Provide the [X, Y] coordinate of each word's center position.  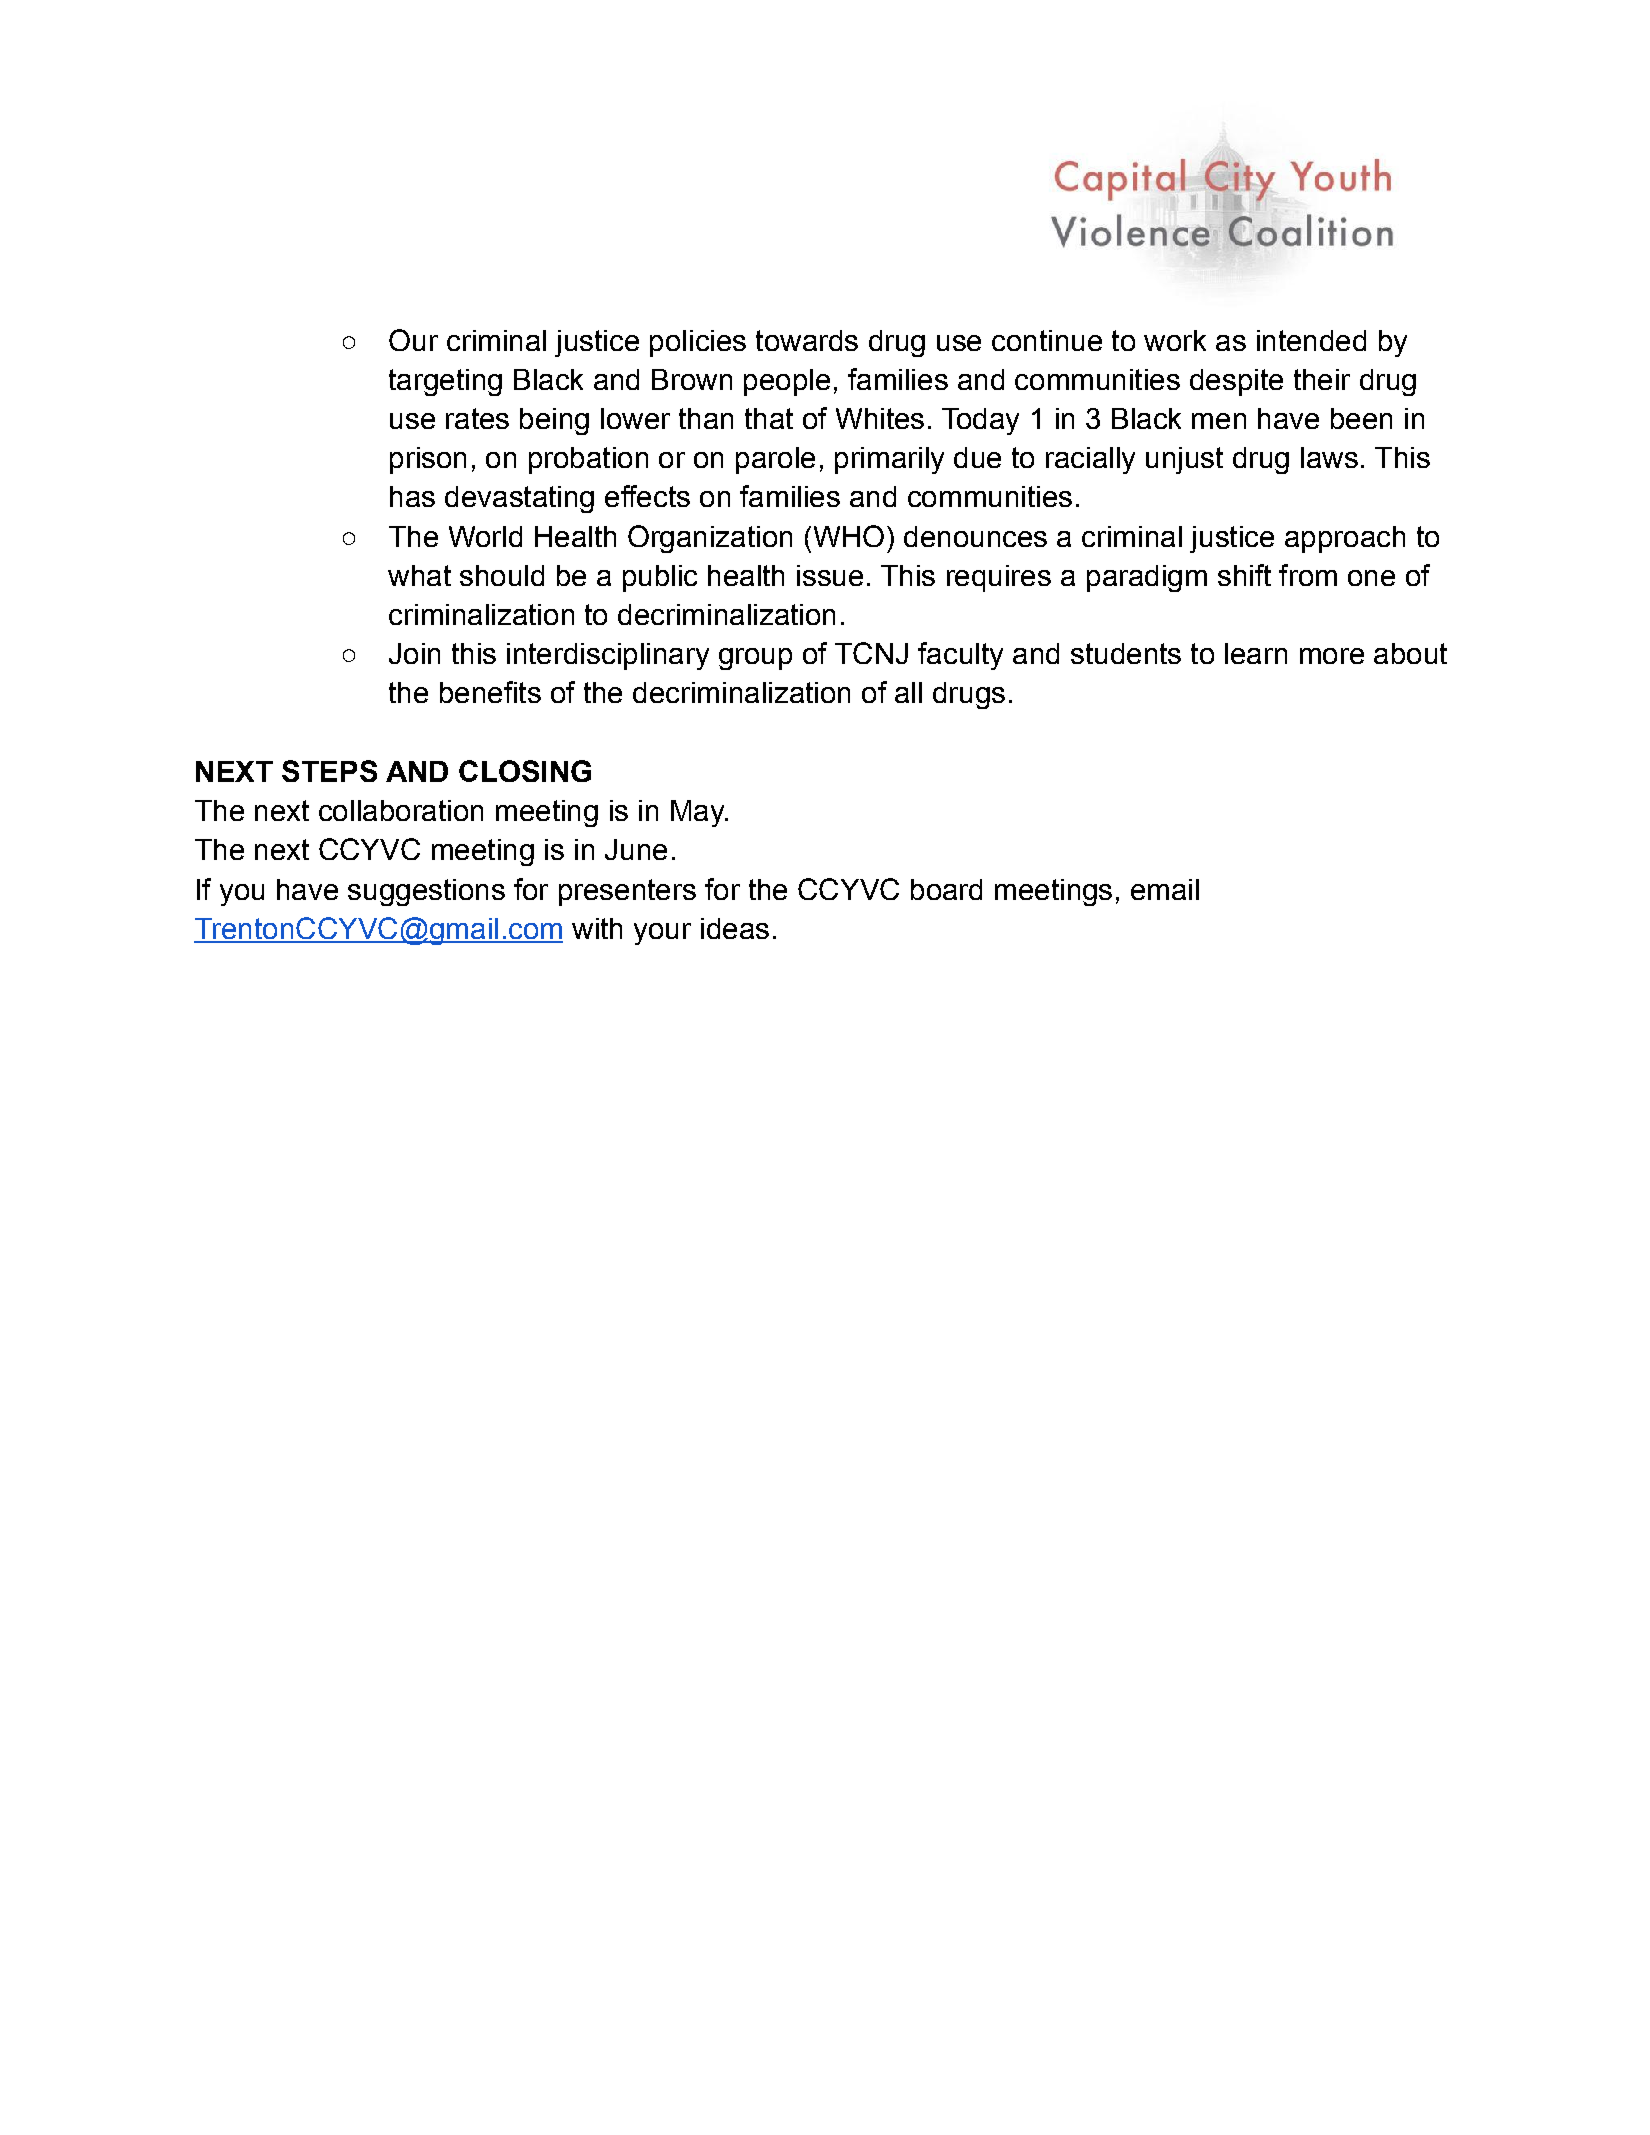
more [1332, 656]
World [485, 536]
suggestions [426, 892]
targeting [445, 382]
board [946, 889]
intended [1311, 340]
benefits [490, 692]
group [755, 659]
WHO [849, 536]
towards [807, 340]
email [1165, 889]
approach [1345, 539]
